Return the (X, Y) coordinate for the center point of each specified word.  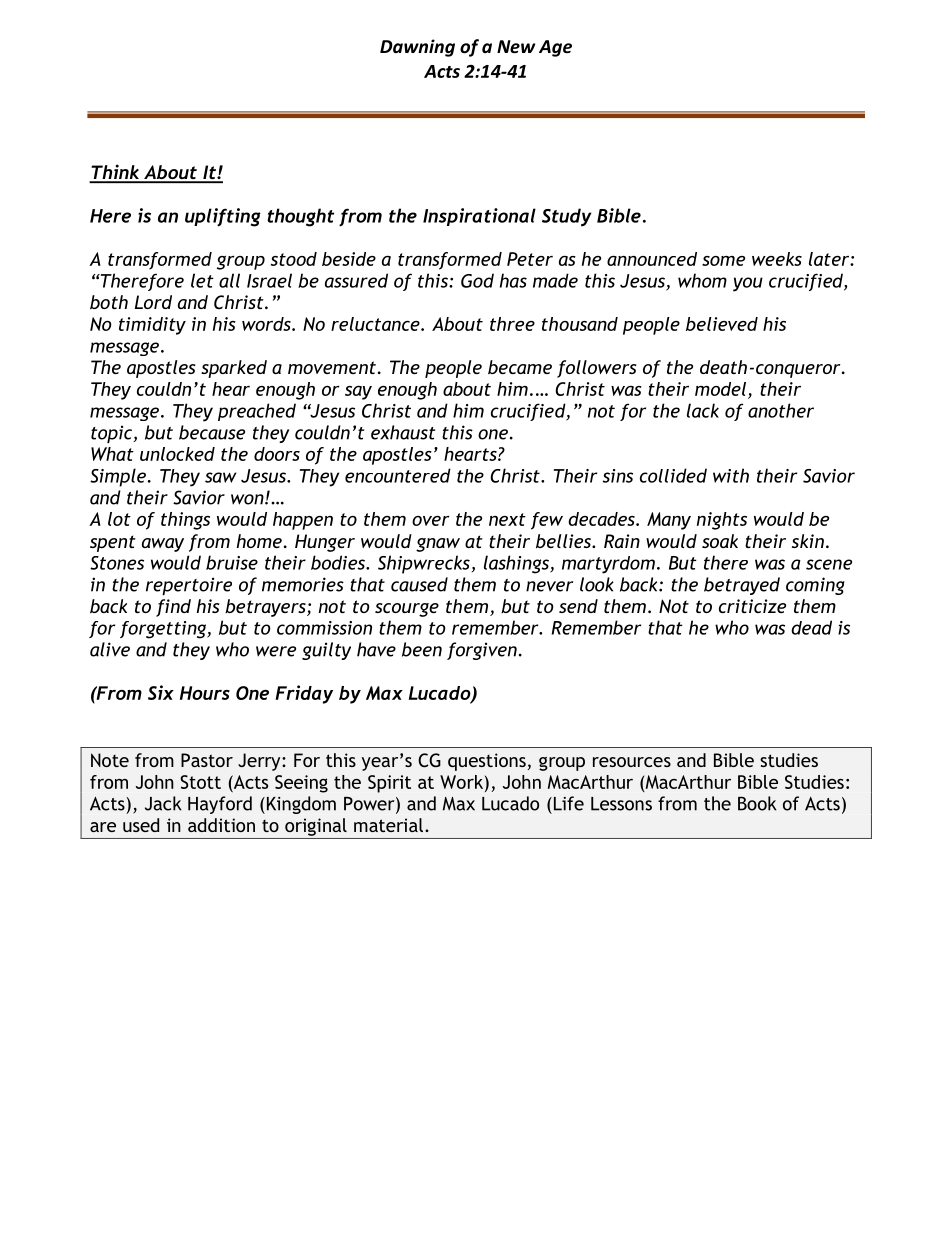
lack (703, 410)
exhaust (403, 432)
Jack (163, 803)
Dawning (417, 48)
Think (115, 173)
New (516, 47)
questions (487, 762)
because (212, 432)
